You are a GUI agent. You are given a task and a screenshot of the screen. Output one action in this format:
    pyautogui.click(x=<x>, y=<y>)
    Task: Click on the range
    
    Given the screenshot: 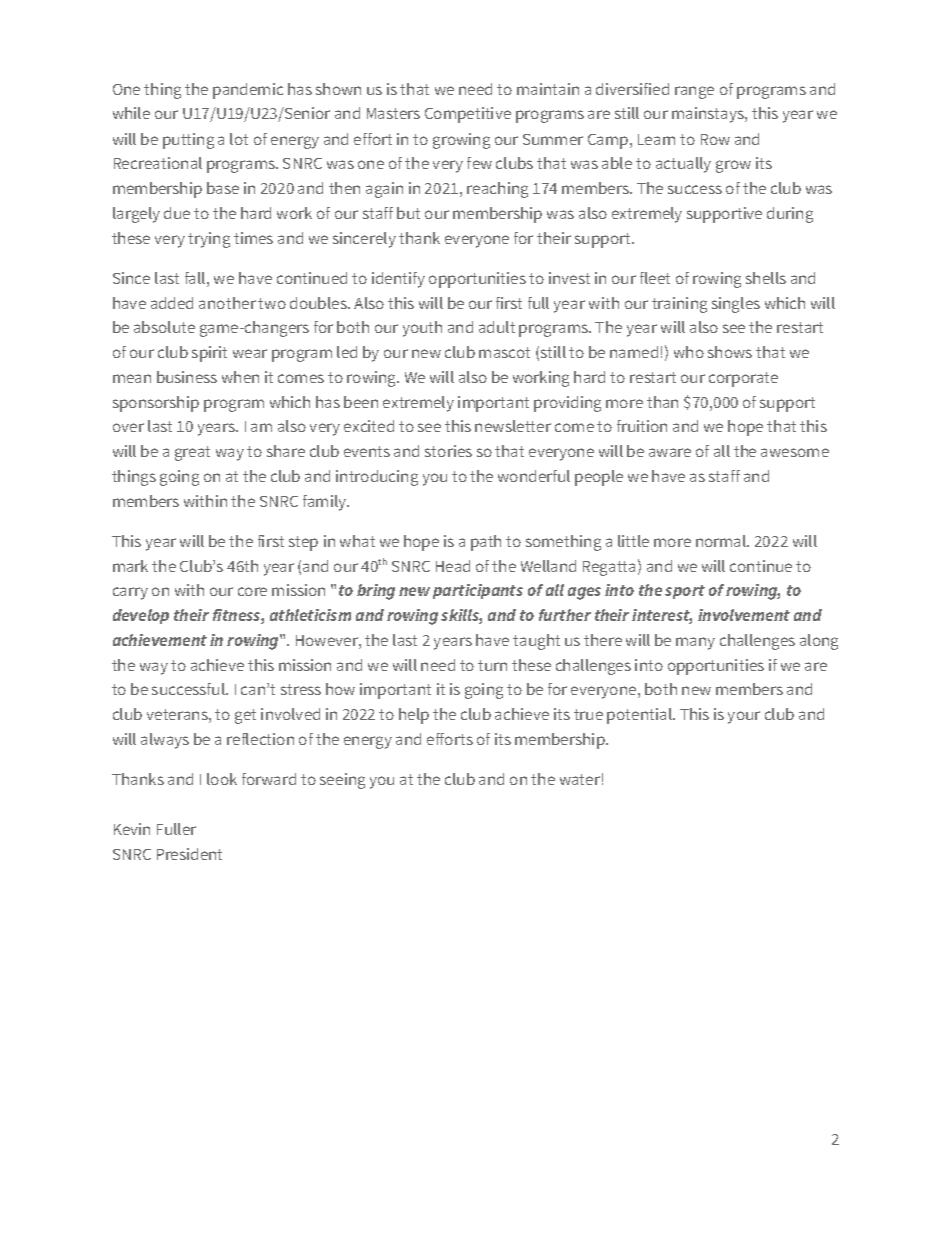 What is the action you would take?
    pyautogui.click(x=694, y=92)
